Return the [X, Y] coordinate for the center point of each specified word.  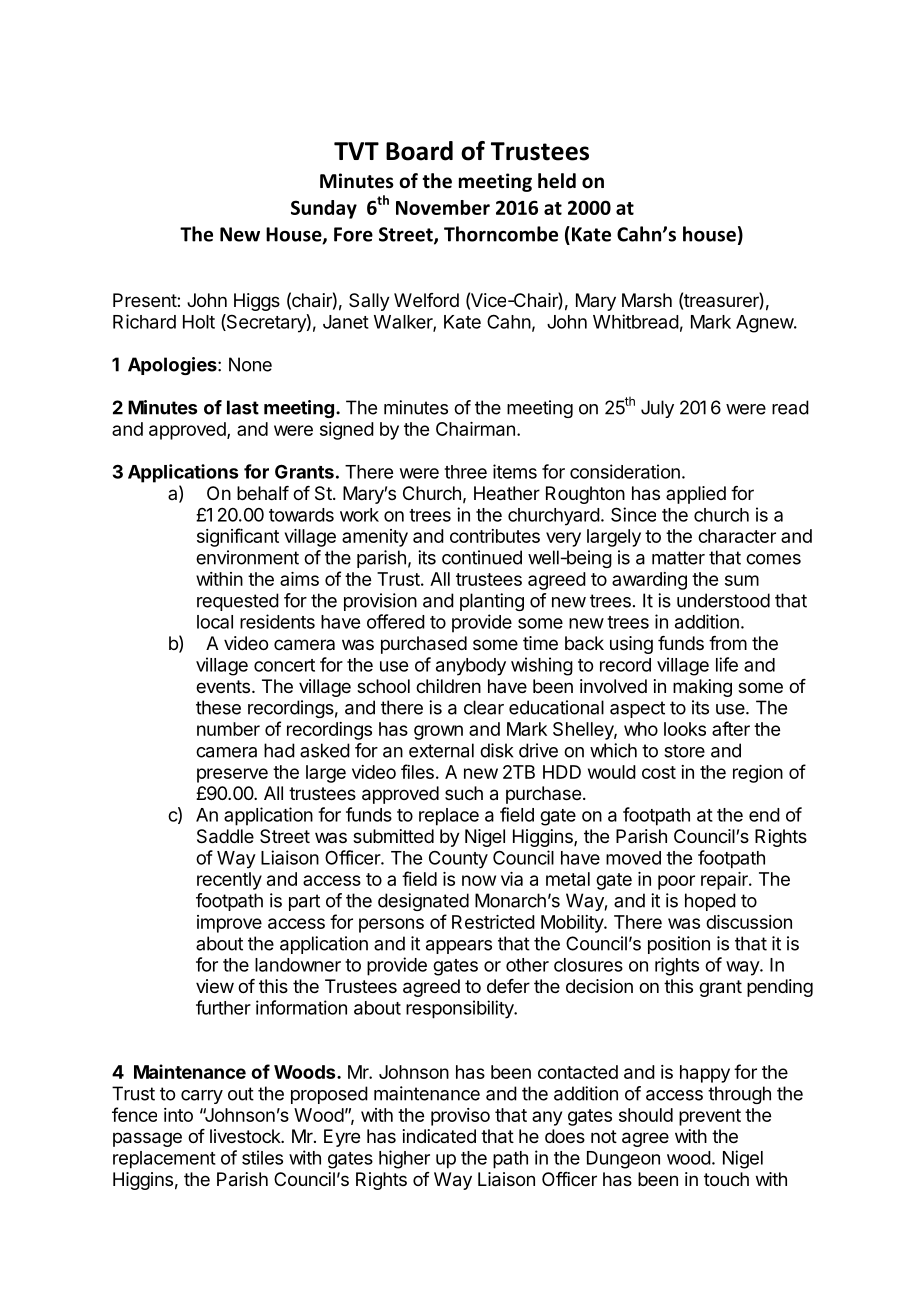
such [464, 793]
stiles [262, 1157]
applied [696, 495]
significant [238, 537]
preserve [232, 775]
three [465, 472]
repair [725, 881]
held [557, 181]
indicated [439, 1136]
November [443, 207]
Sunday [324, 209]
